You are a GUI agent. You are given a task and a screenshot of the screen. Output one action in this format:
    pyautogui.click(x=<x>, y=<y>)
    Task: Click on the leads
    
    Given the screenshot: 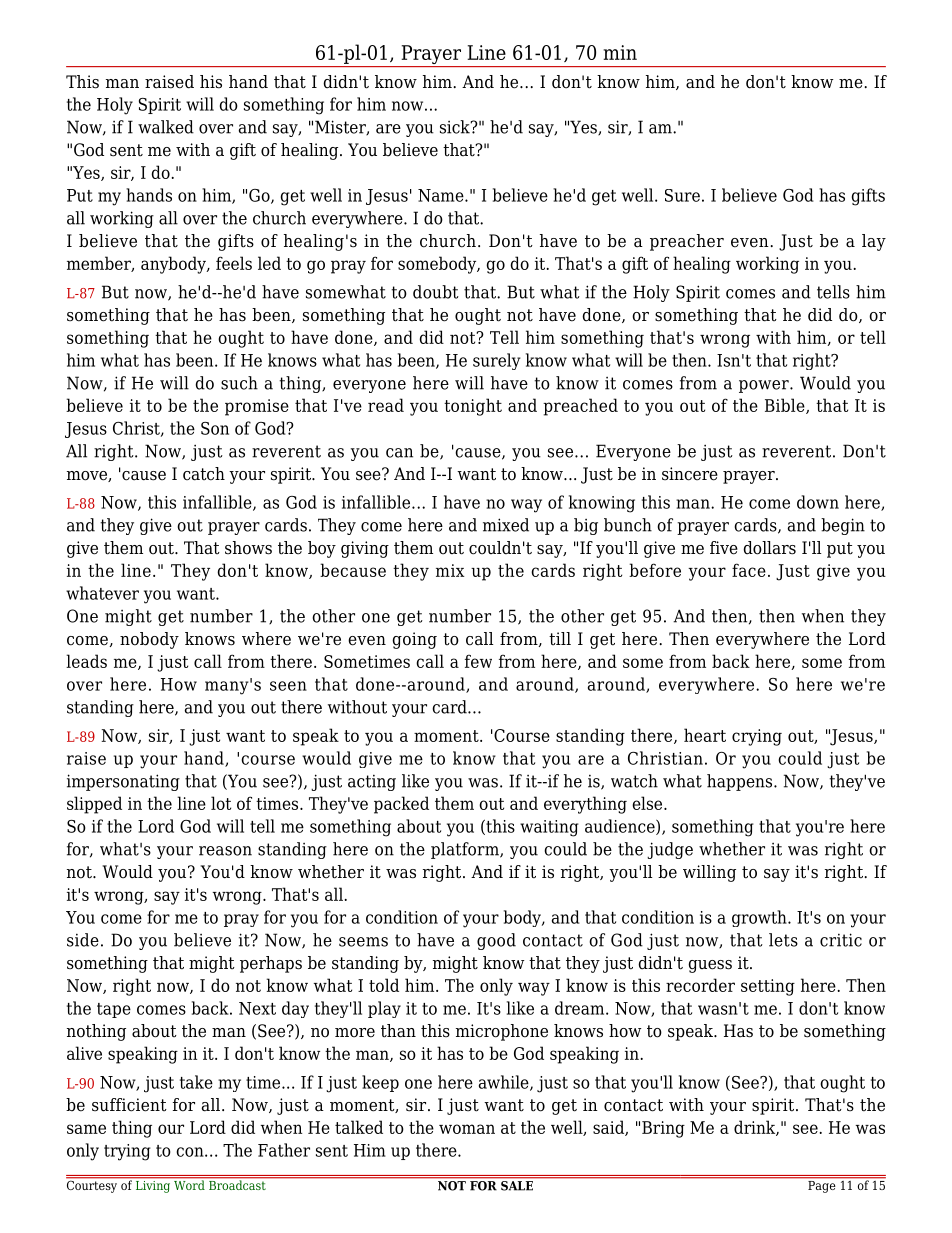 What is the action you would take?
    pyautogui.click(x=86, y=661)
